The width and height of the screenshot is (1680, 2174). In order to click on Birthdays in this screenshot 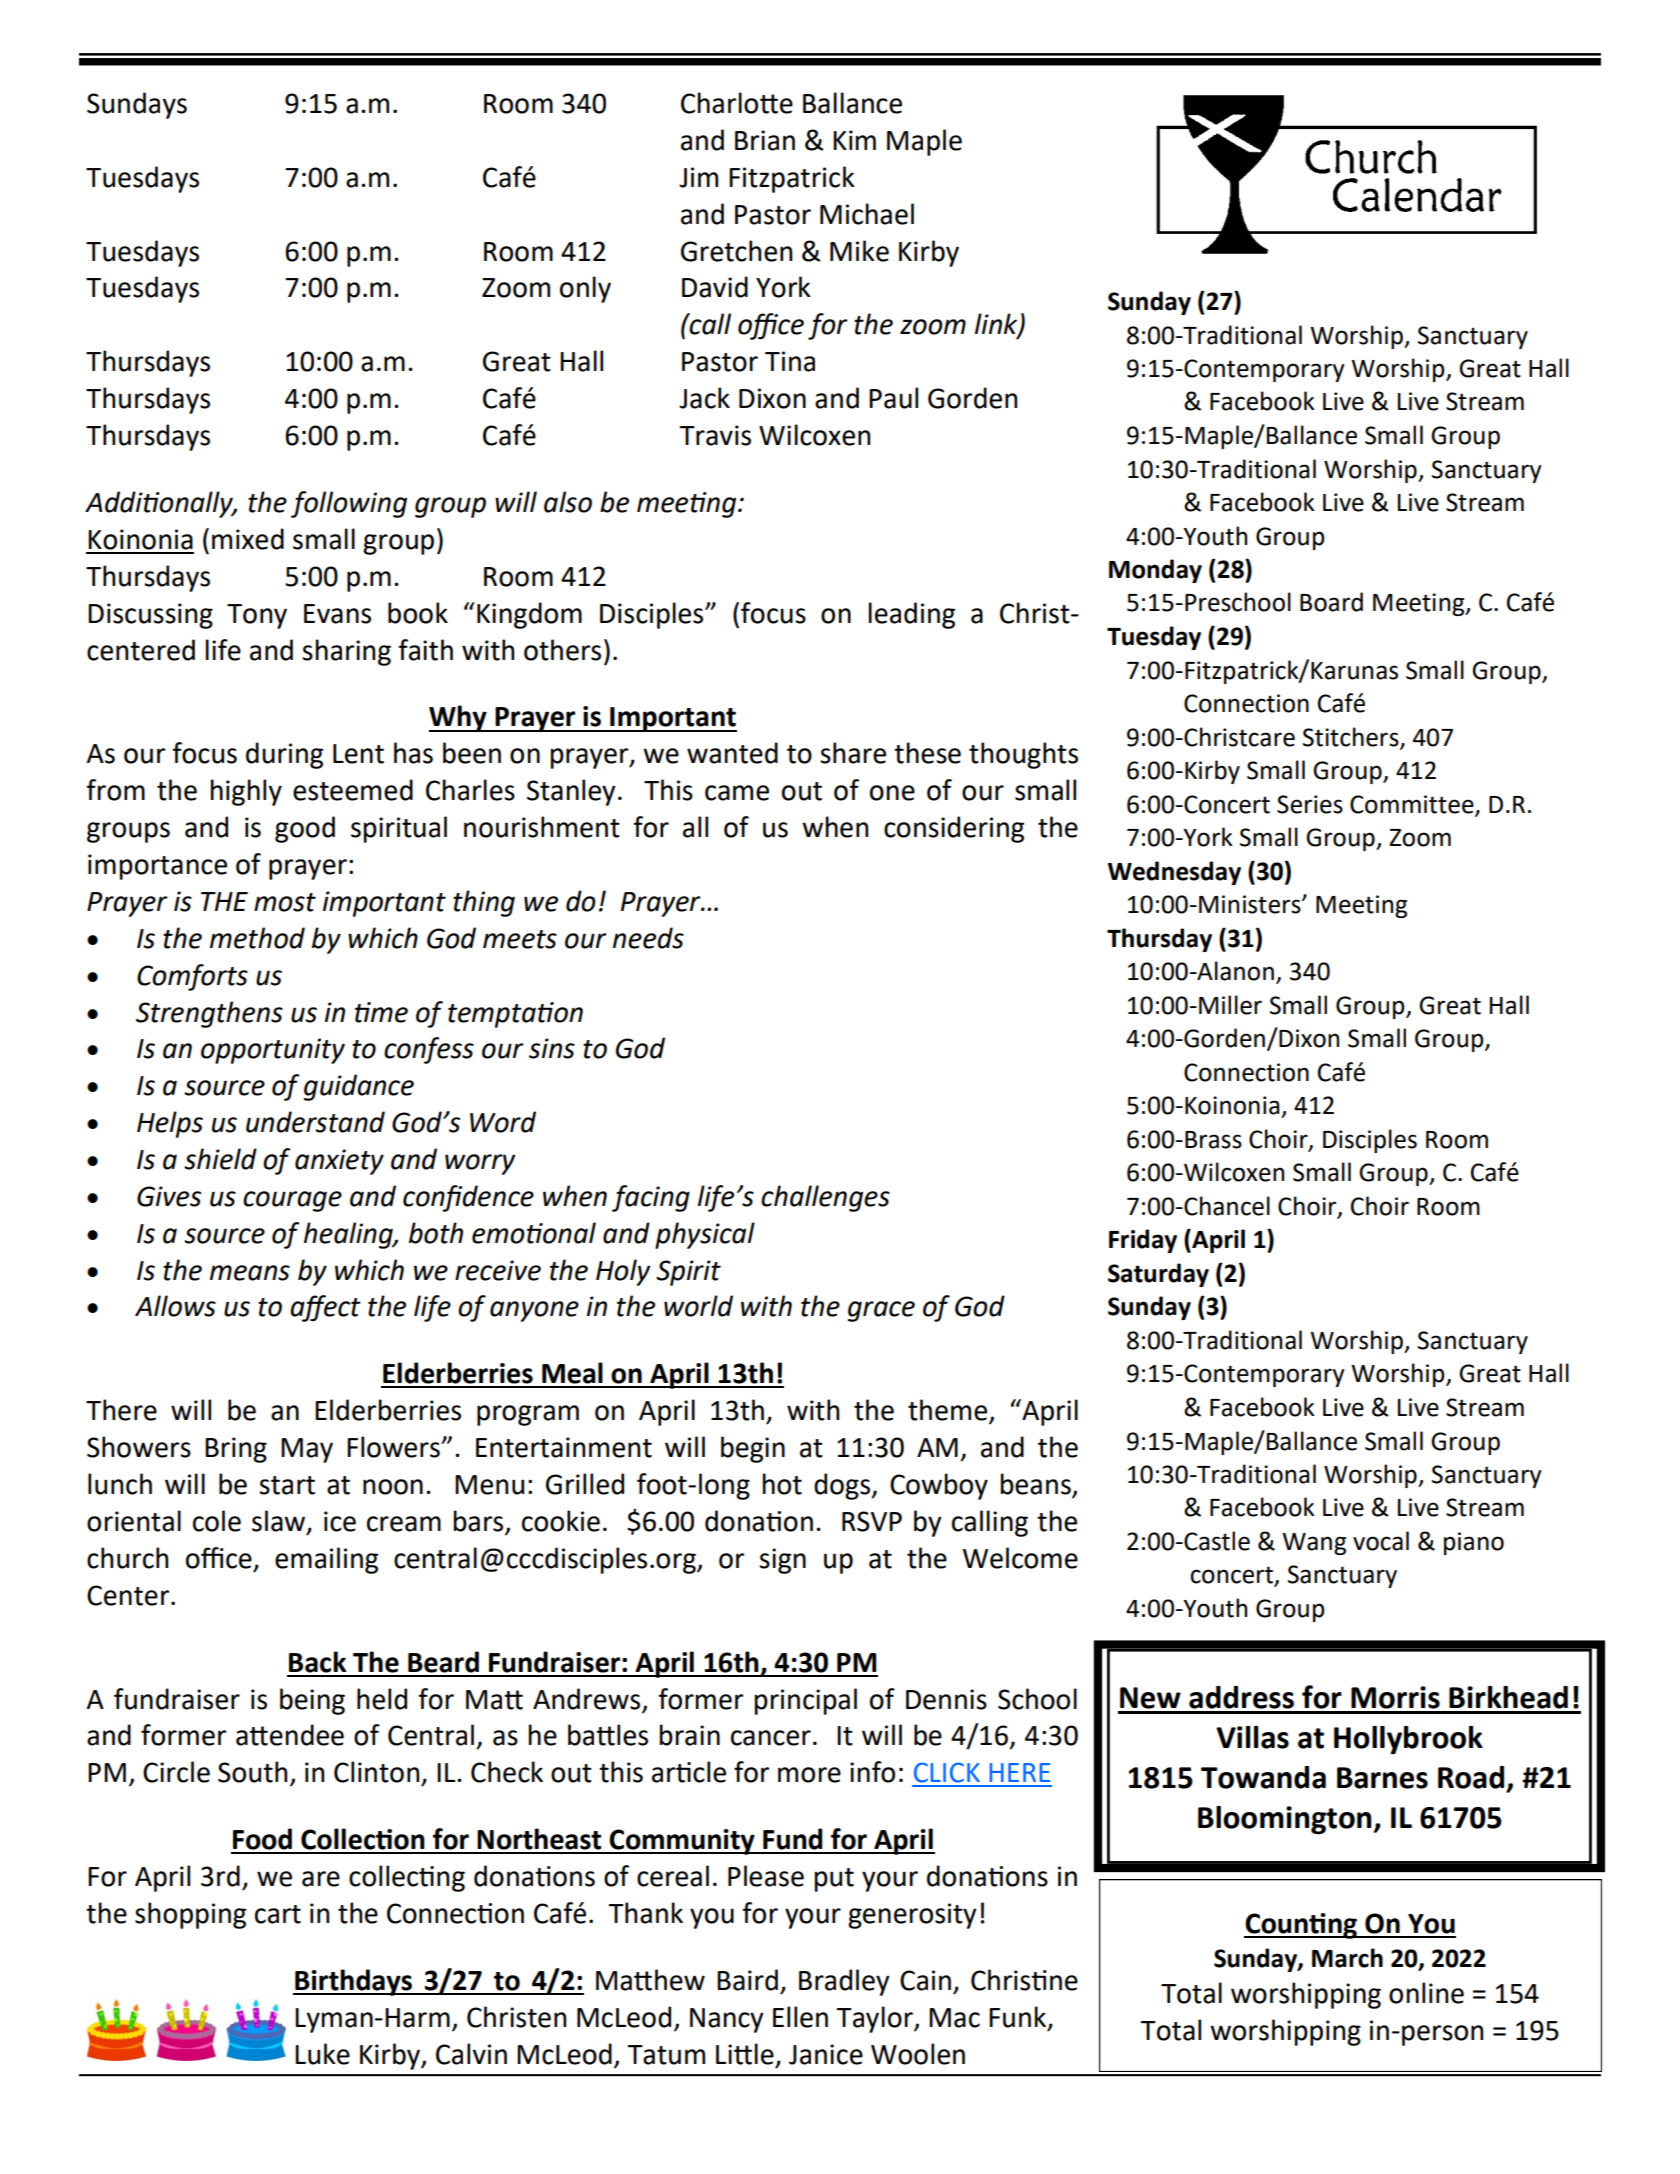, I will do `click(353, 1982)`.
